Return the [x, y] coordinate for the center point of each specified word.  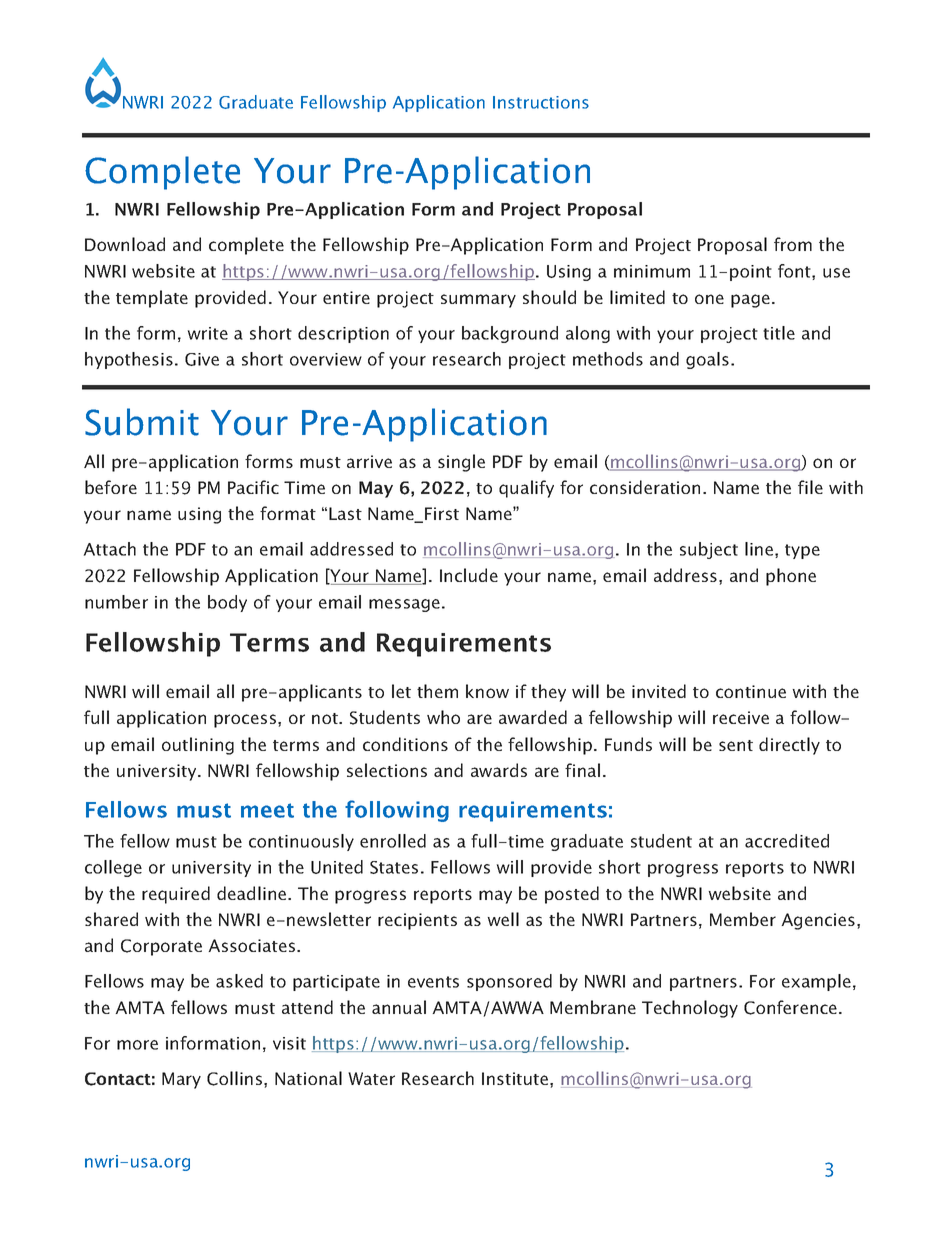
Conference [790, 1007]
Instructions [541, 102]
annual [399, 1007]
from [793, 244]
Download [125, 244]
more [137, 1045]
